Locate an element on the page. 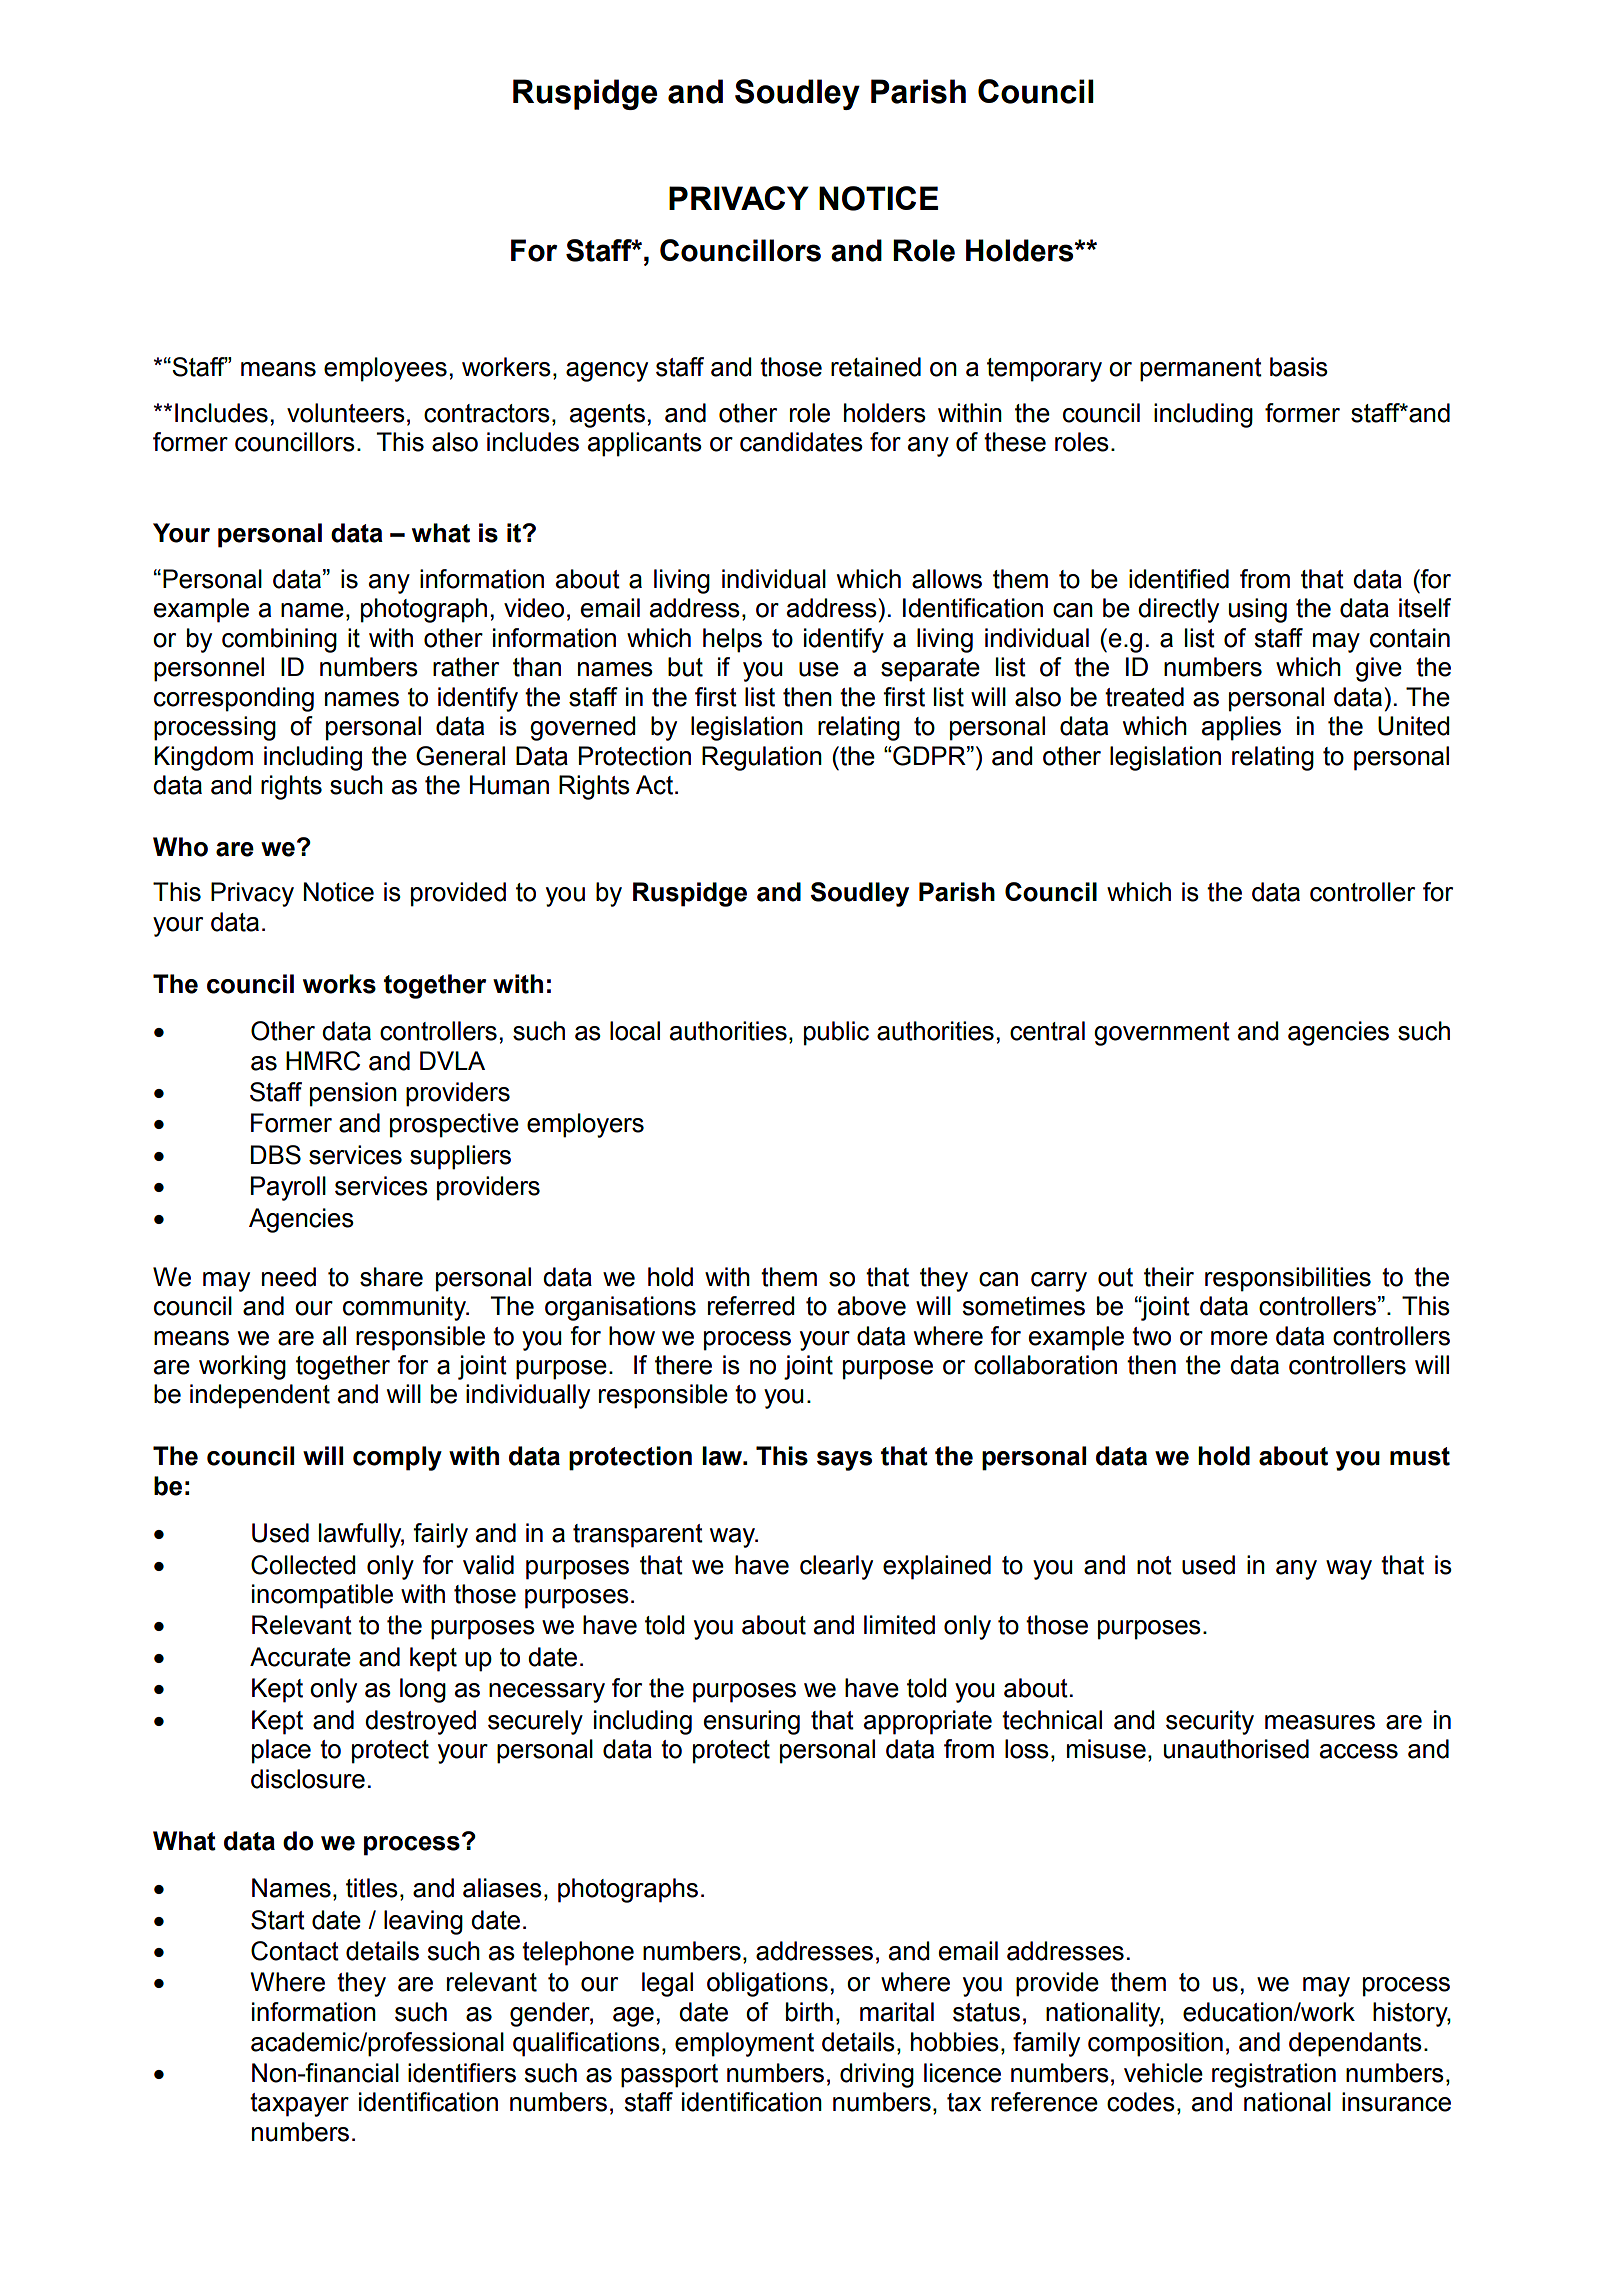 Image resolution: width=1606 pixels, height=2273 pixels. birth is located at coordinates (809, 2012).
